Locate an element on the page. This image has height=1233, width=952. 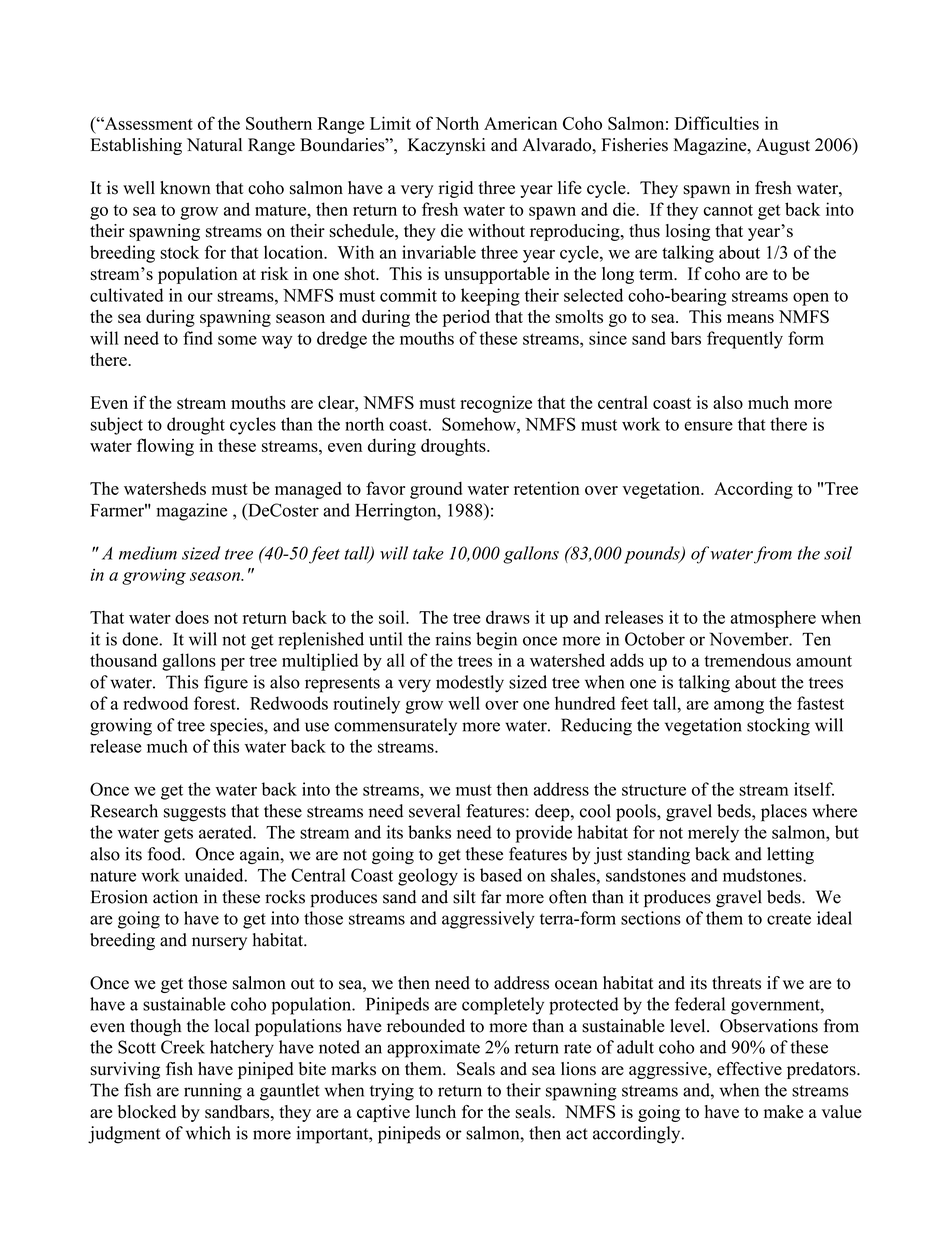
August is located at coordinates (783, 146).
